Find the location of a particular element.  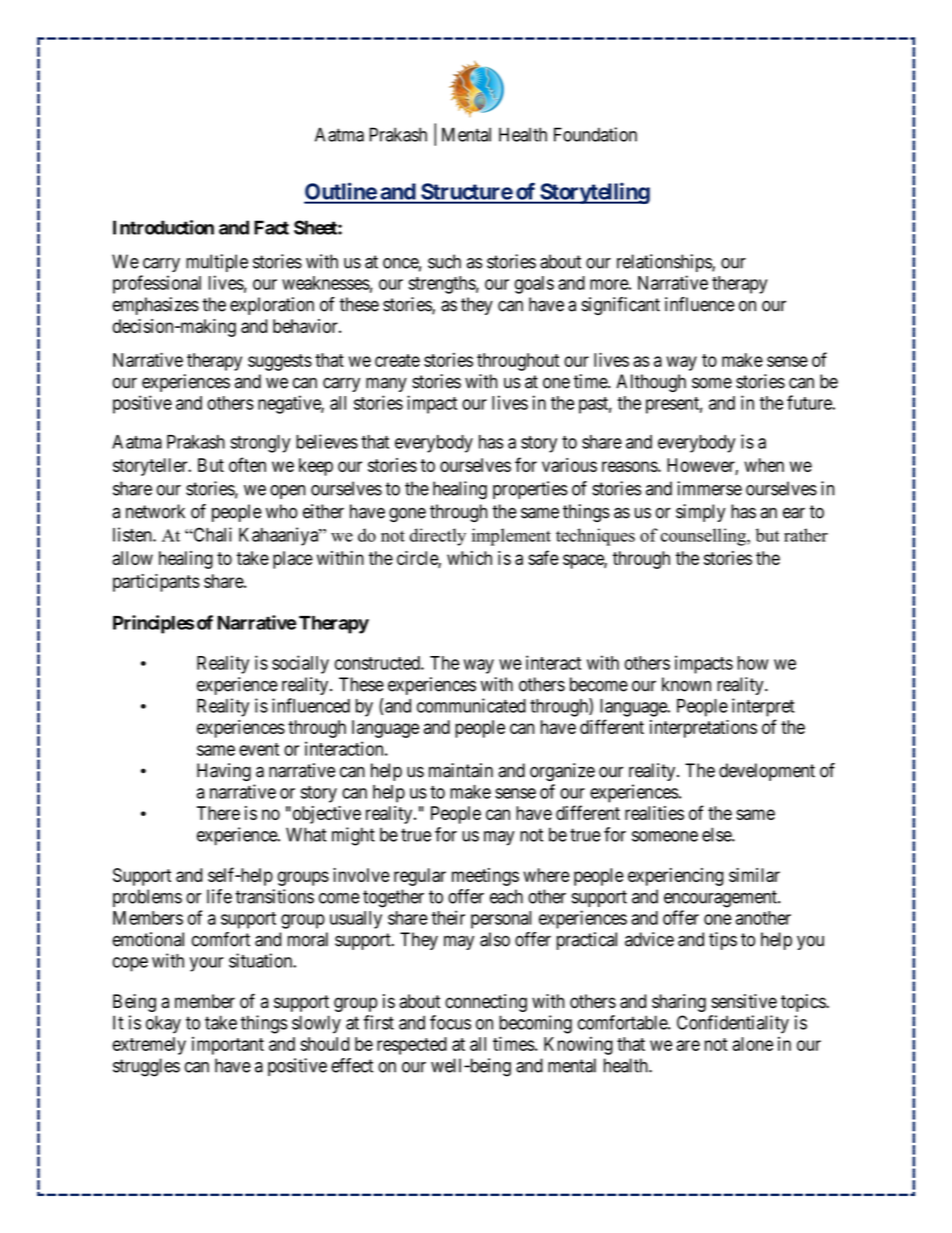

when is located at coordinates (764, 465).
